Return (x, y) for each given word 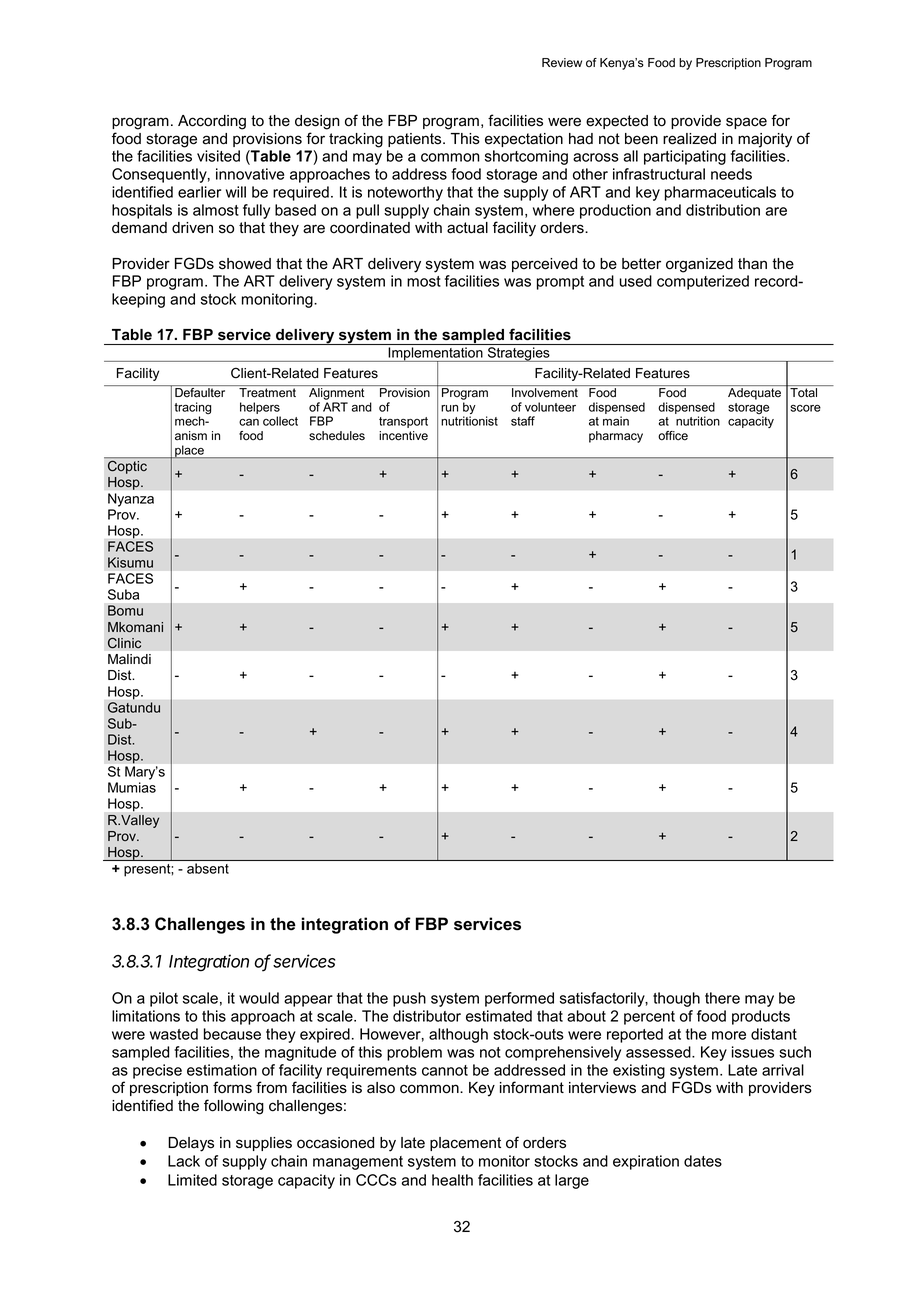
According (212, 122)
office (673, 436)
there (722, 998)
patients (416, 140)
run (449, 408)
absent (208, 868)
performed (519, 999)
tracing (192, 409)
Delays (191, 1144)
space (746, 123)
